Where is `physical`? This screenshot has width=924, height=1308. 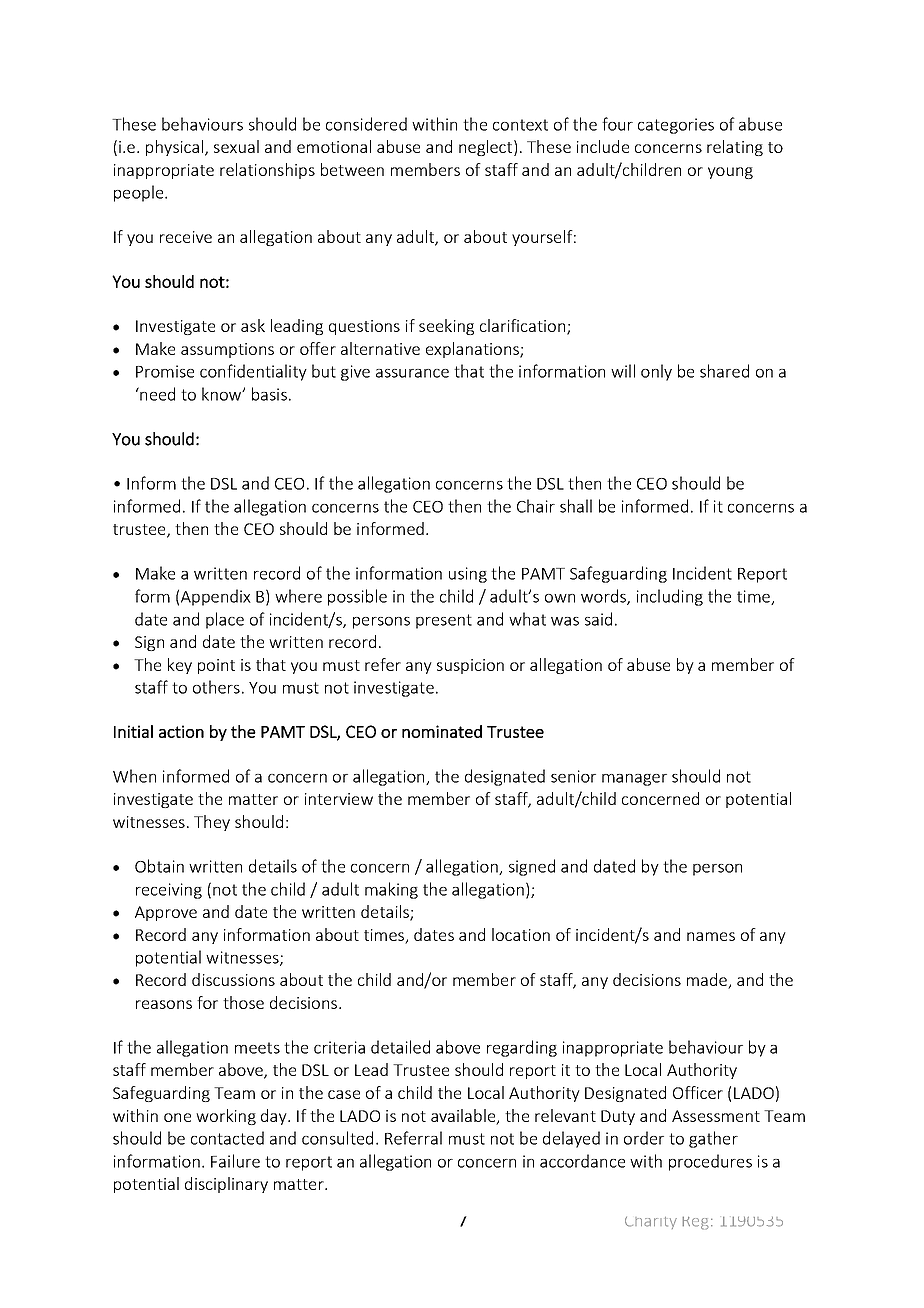
physical is located at coordinates (174, 148).
